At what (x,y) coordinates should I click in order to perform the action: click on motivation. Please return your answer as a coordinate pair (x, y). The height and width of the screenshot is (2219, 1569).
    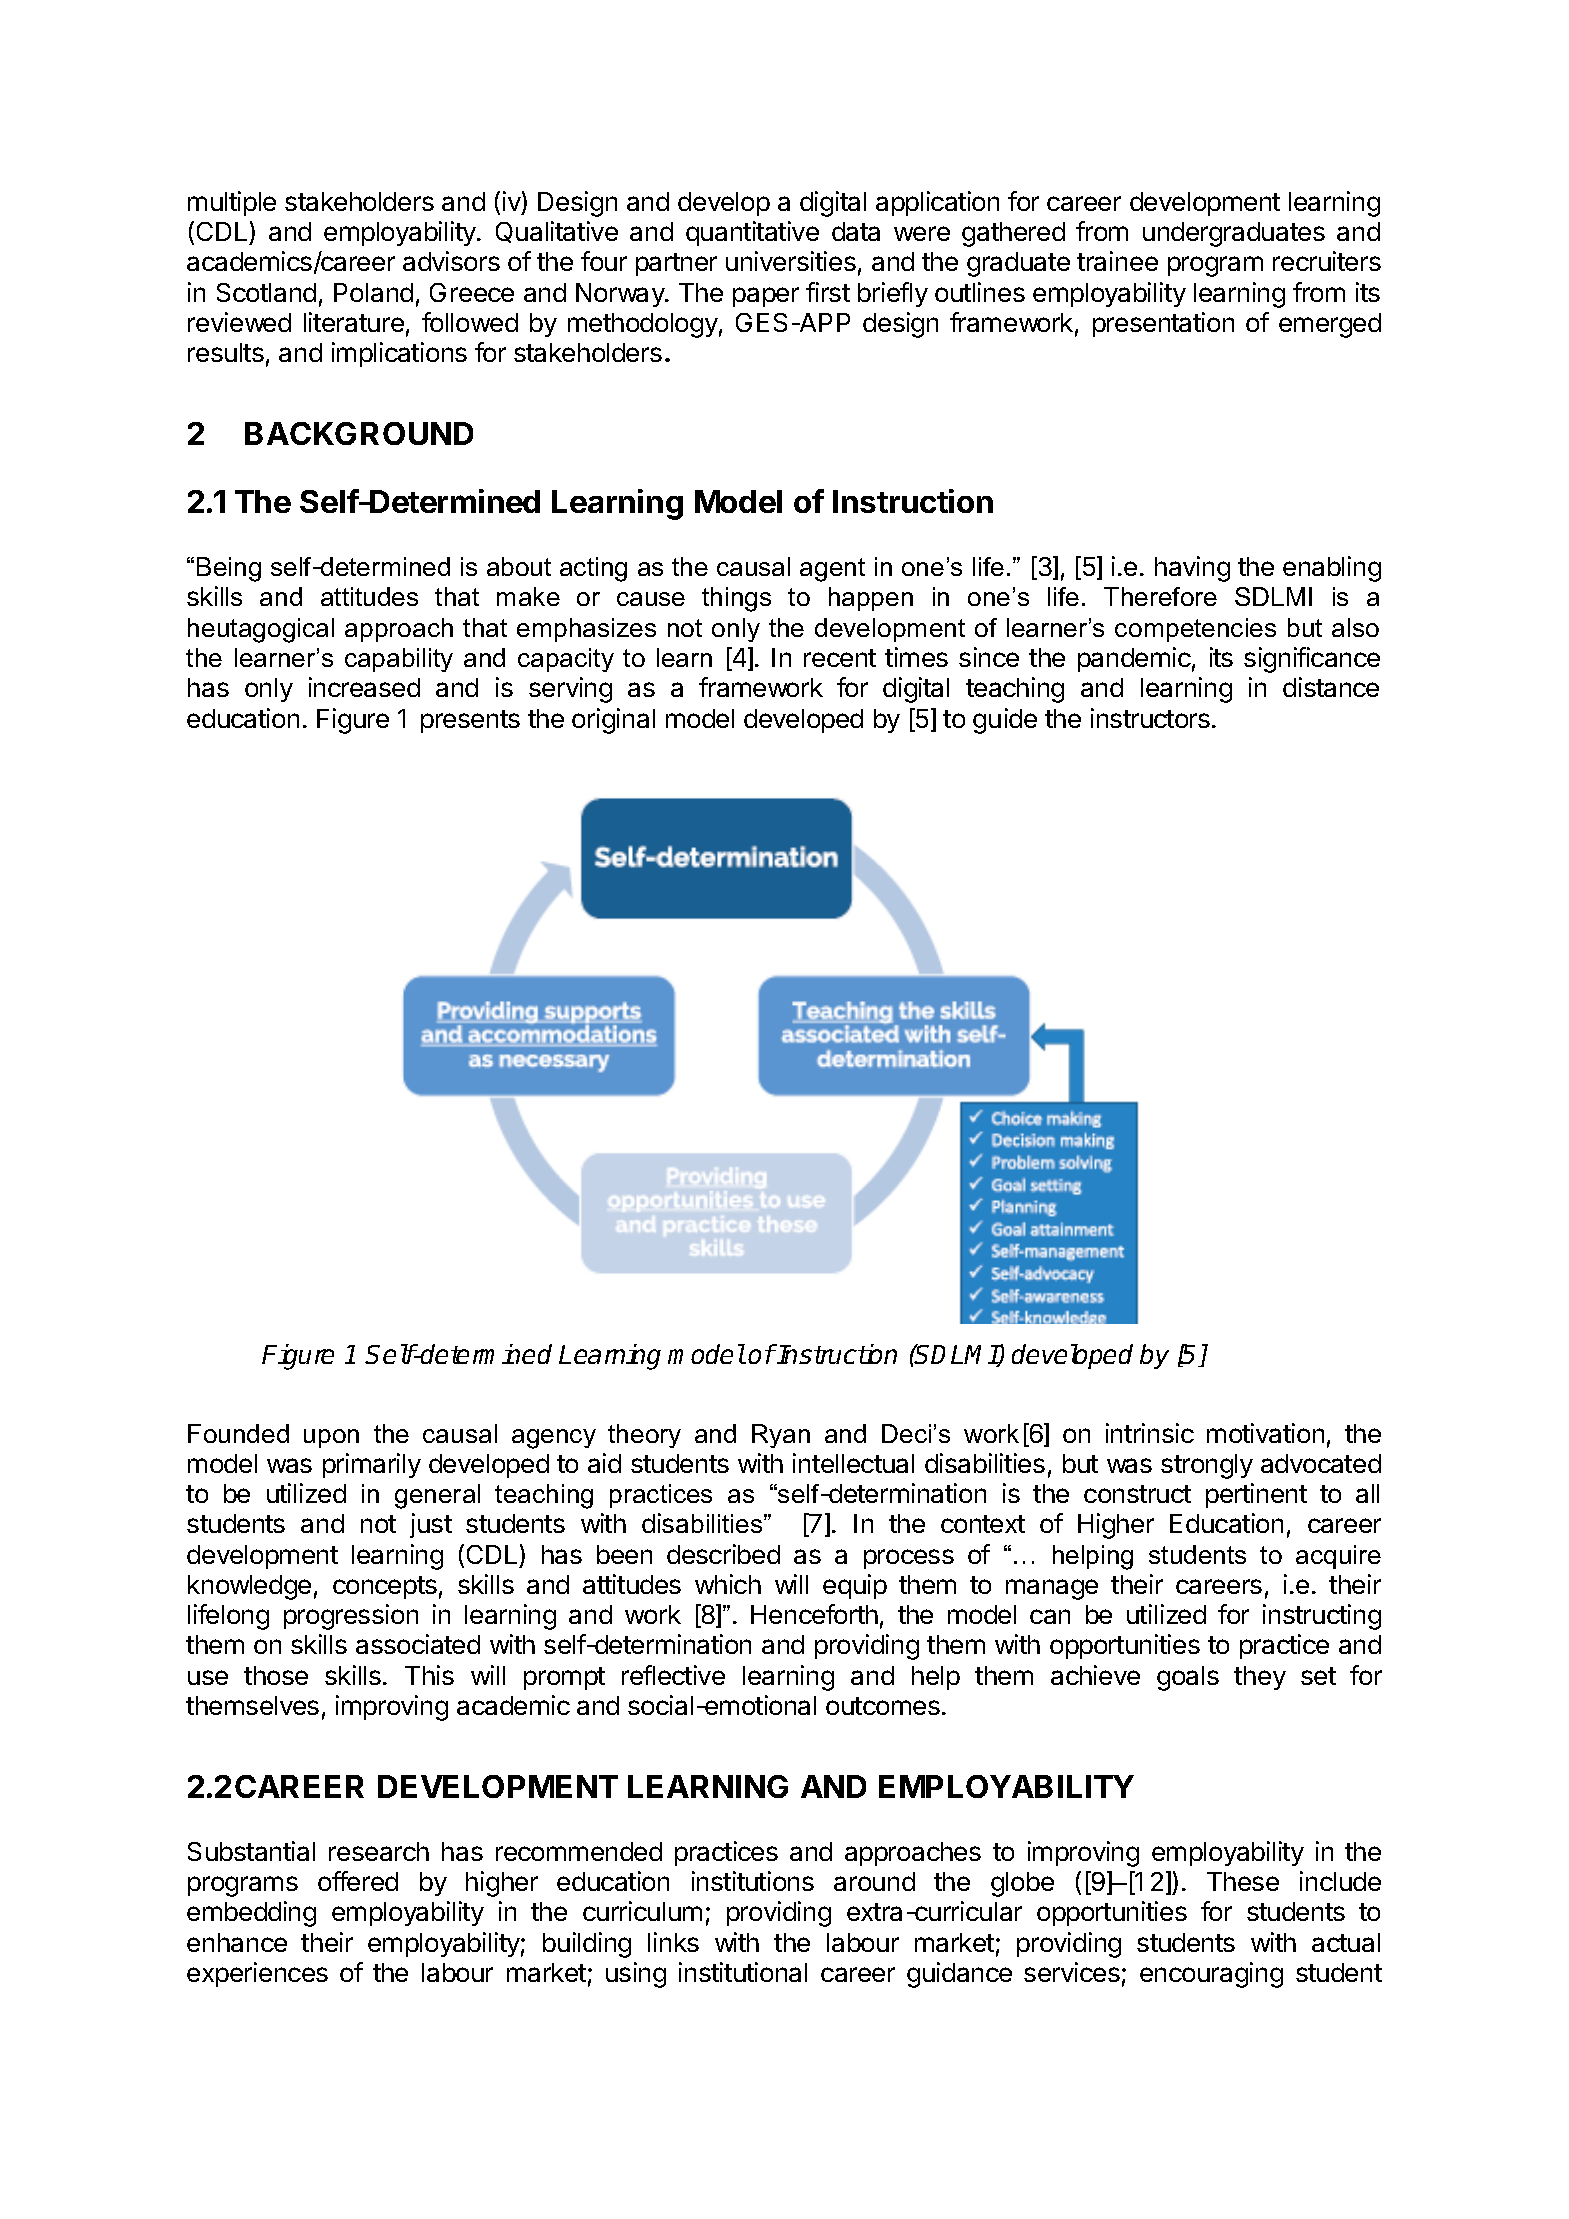
    Looking at the image, I should click on (1265, 1433).
